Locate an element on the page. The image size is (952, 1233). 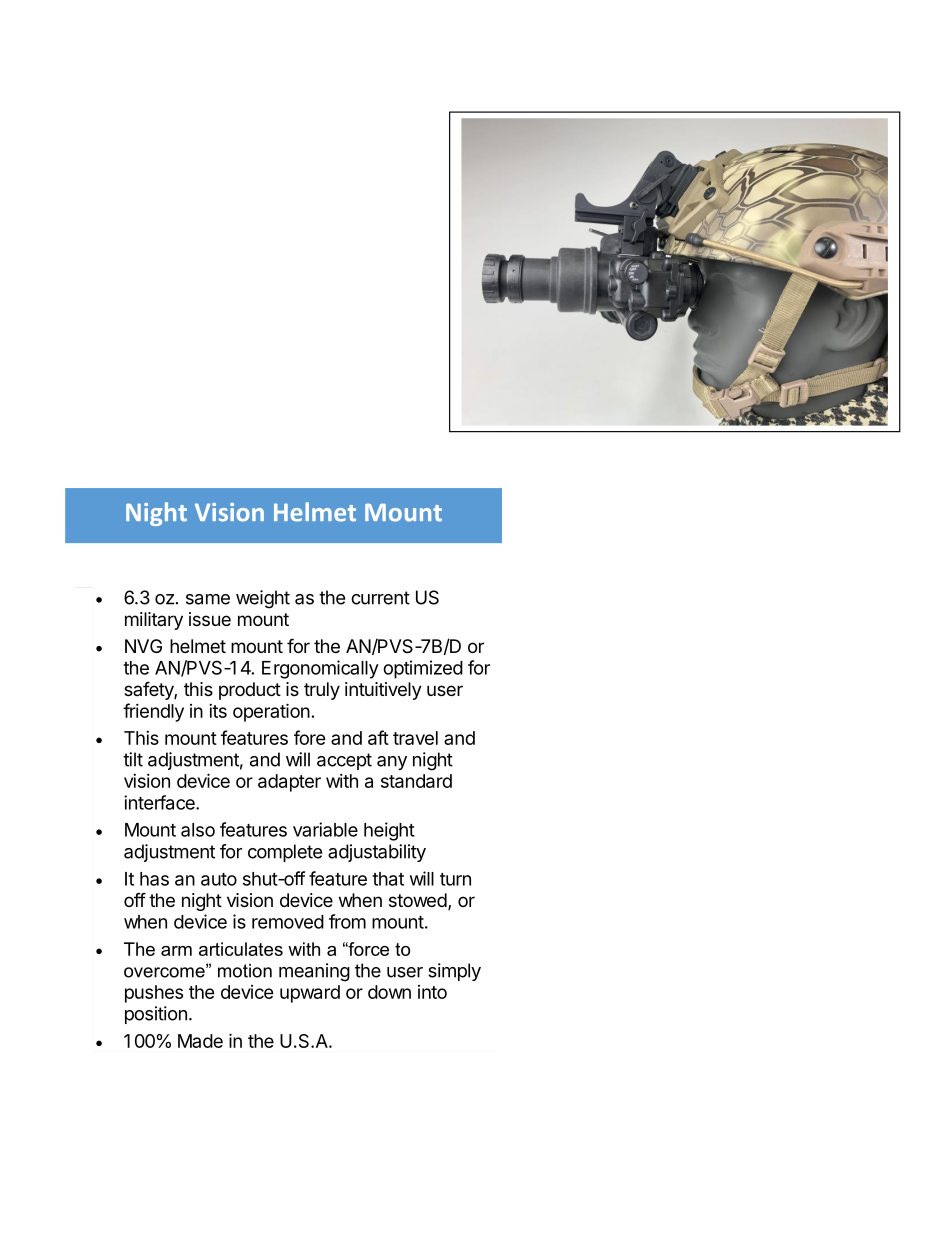
removed is located at coordinates (288, 922).
